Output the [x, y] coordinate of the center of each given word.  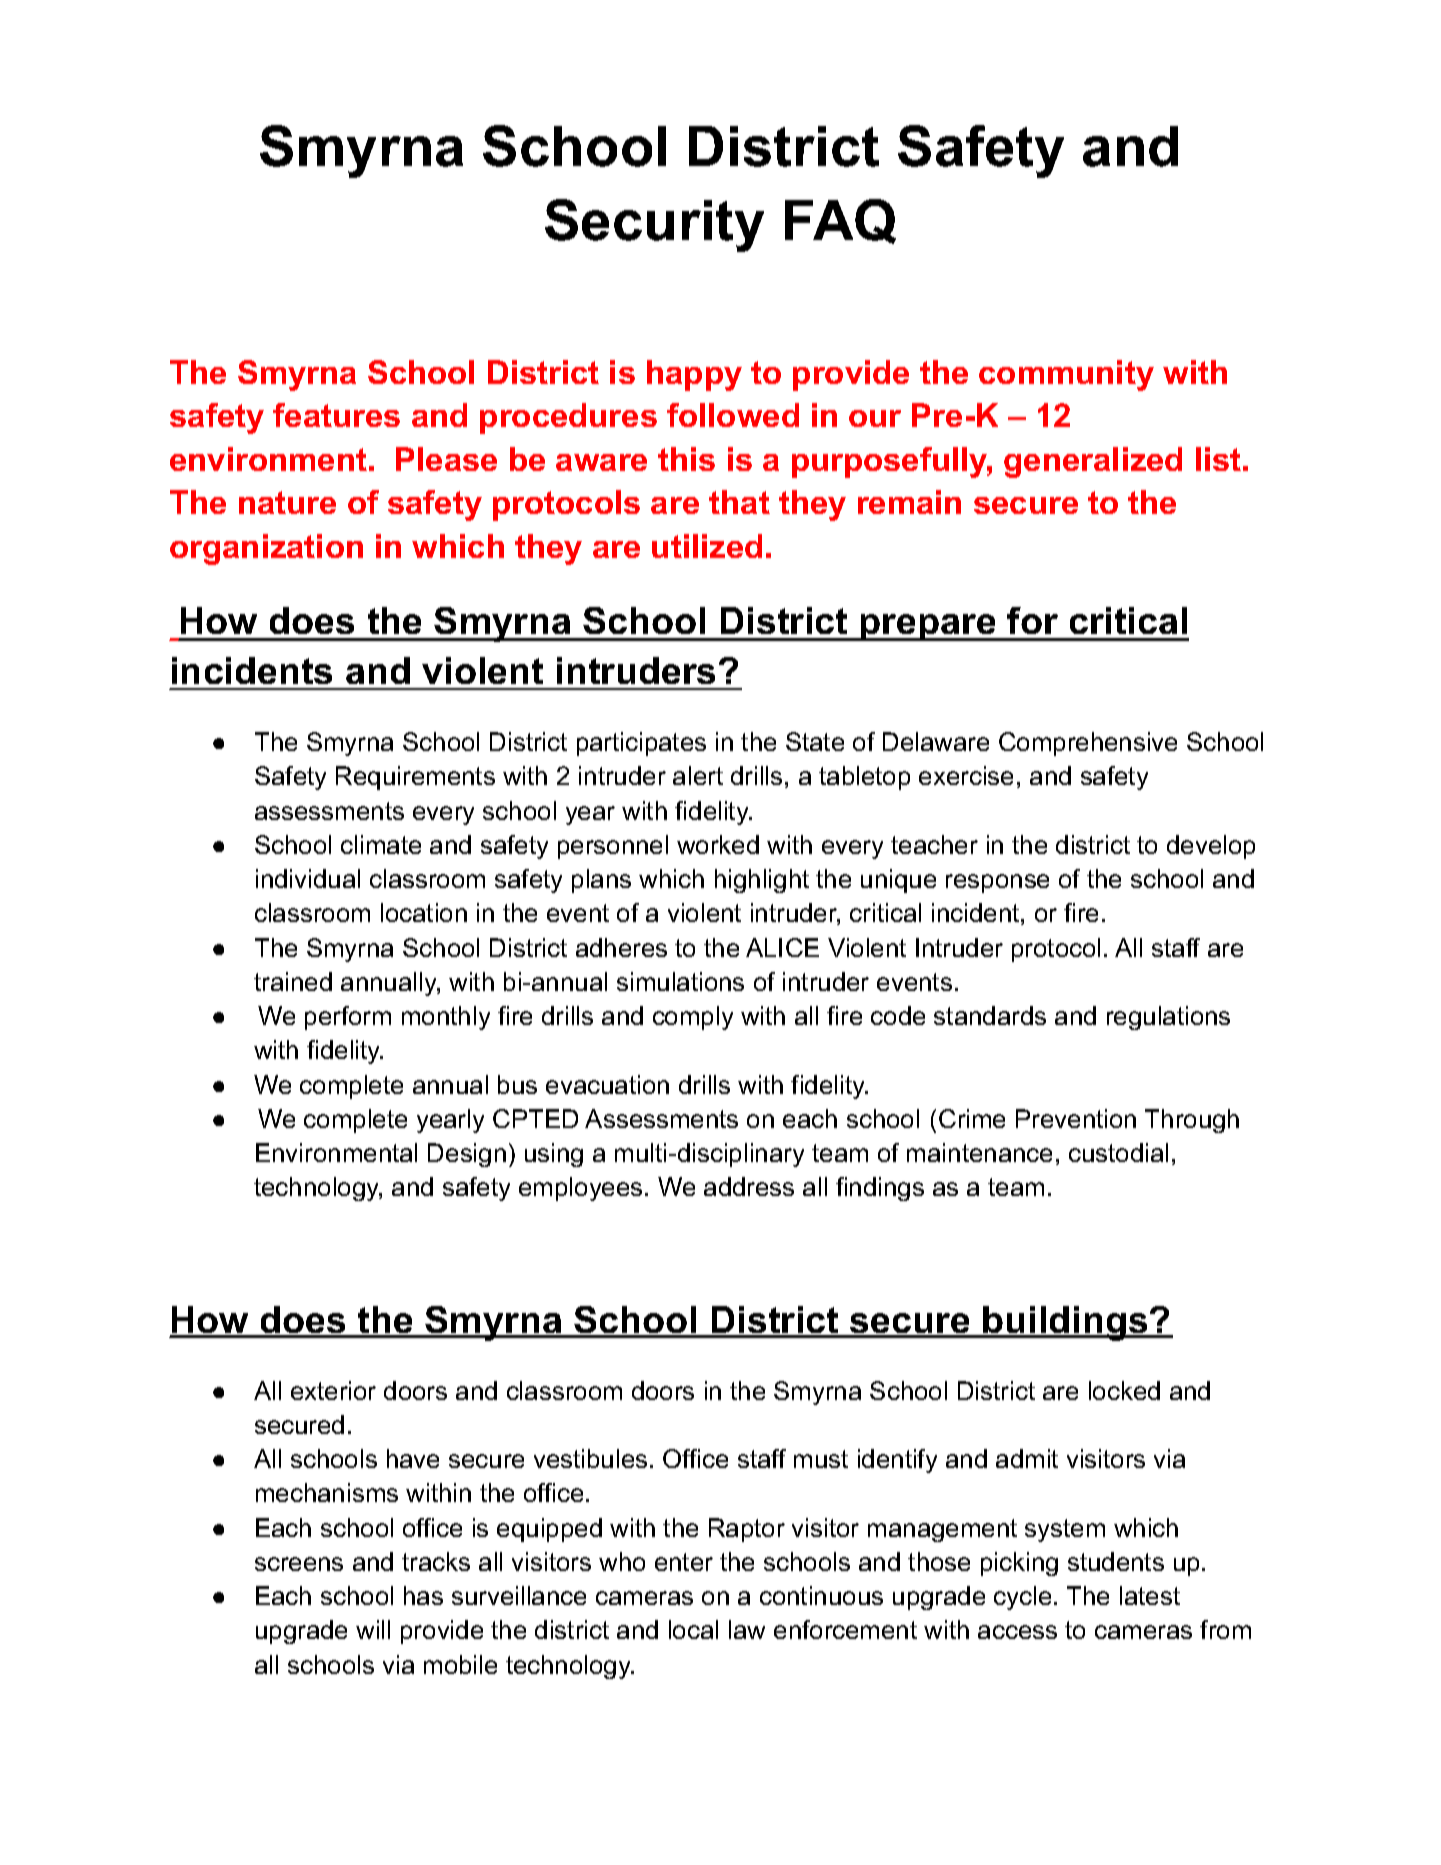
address [749, 1186]
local [693, 1629]
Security [654, 225]
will [373, 1629]
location [424, 912]
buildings [1066, 1323]
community [1066, 375]
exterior [333, 1390]
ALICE [782, 947]
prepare [928, 627]
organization [266, 549]
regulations [1168, 1018]
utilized [707, 546]
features [336, 415]
